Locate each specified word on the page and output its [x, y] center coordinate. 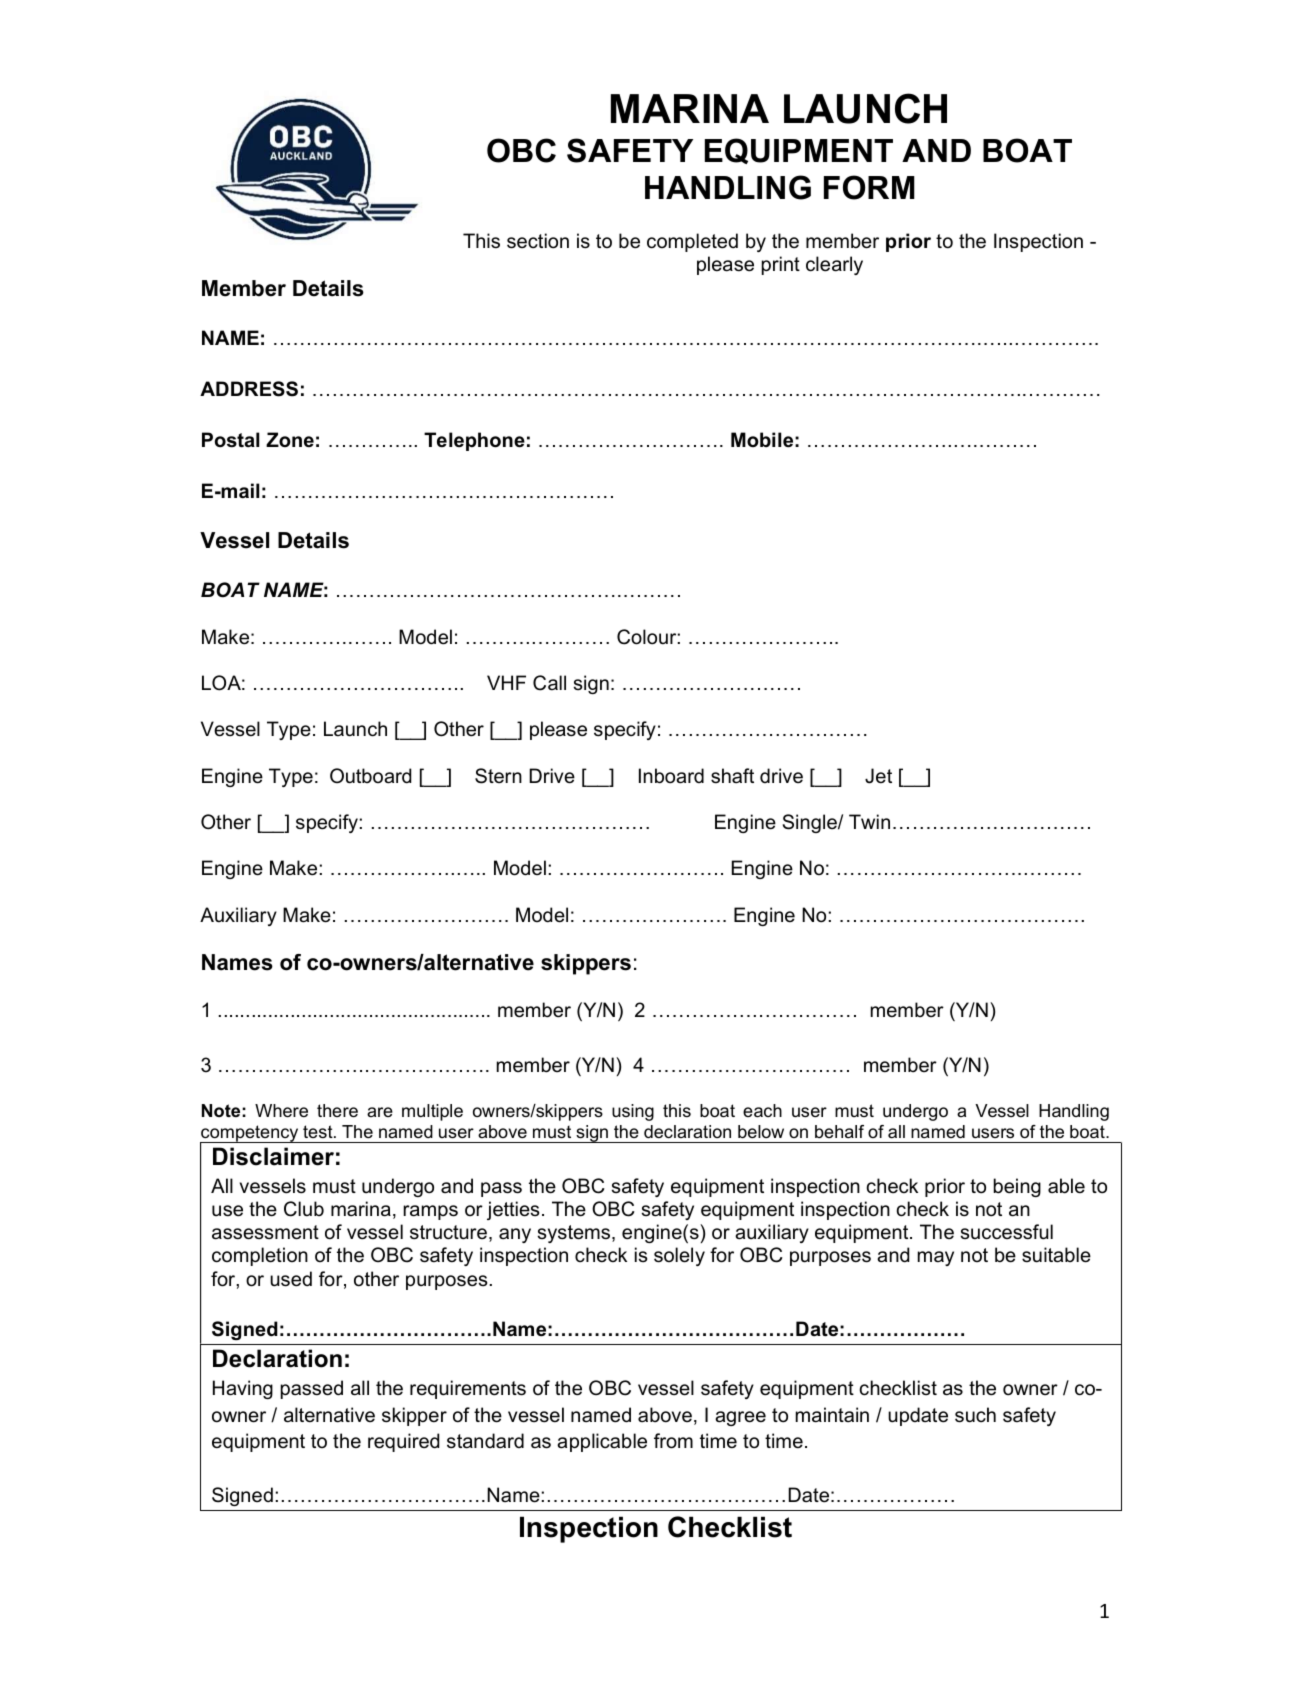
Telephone [474, 441]
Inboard [671, 776]
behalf [839, 1131]
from [673, 1441]
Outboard [370, 776]
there [337, 1111]
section [538, 241]
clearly [834, 265]
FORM [869, 187]
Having [243, 1389]
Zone [290, 440]
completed [692, 242]
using [633, 1112]
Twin [869, 821]
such [975, 1415]
